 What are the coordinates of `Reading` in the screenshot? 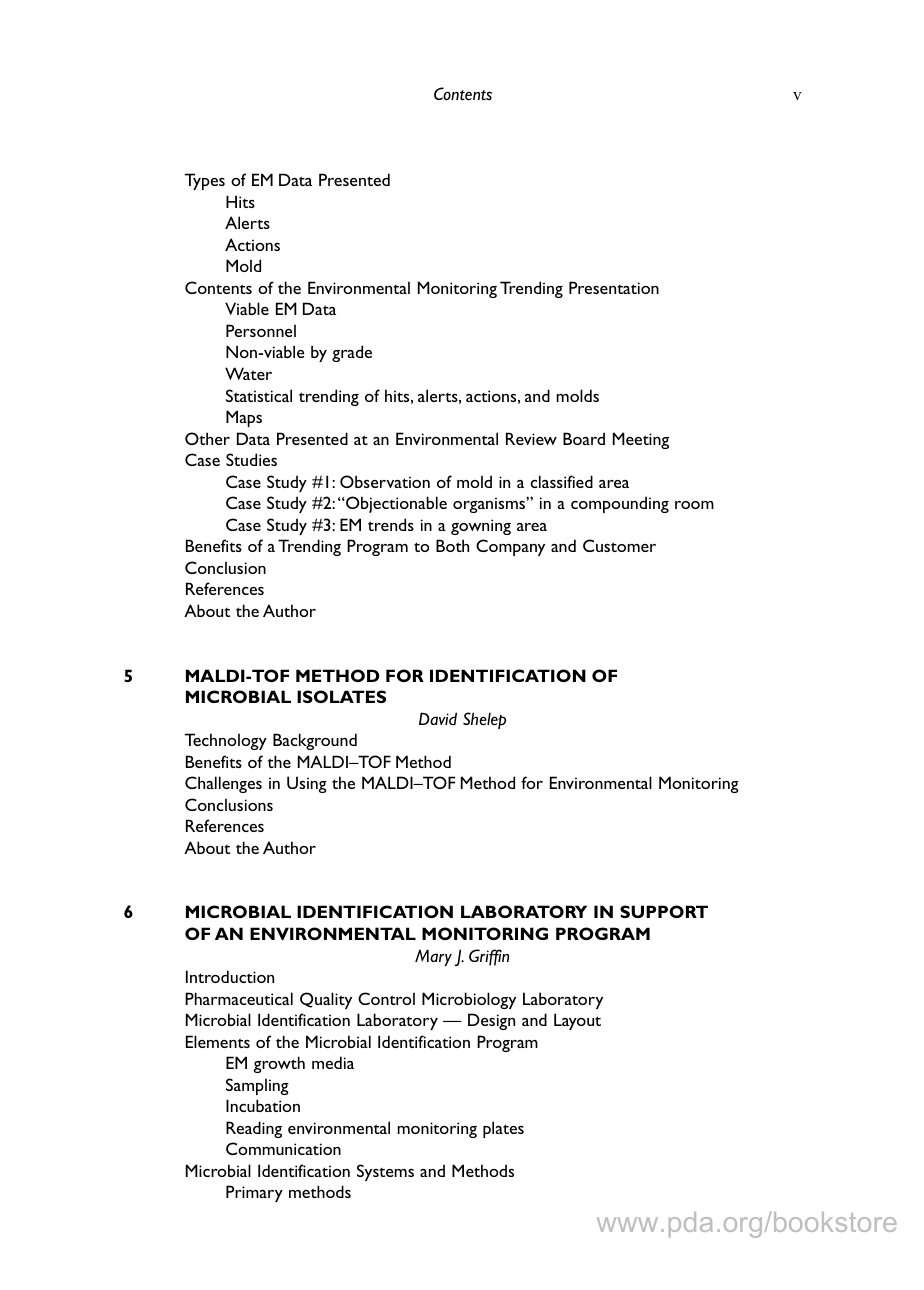 It's located at (254, 1129).
